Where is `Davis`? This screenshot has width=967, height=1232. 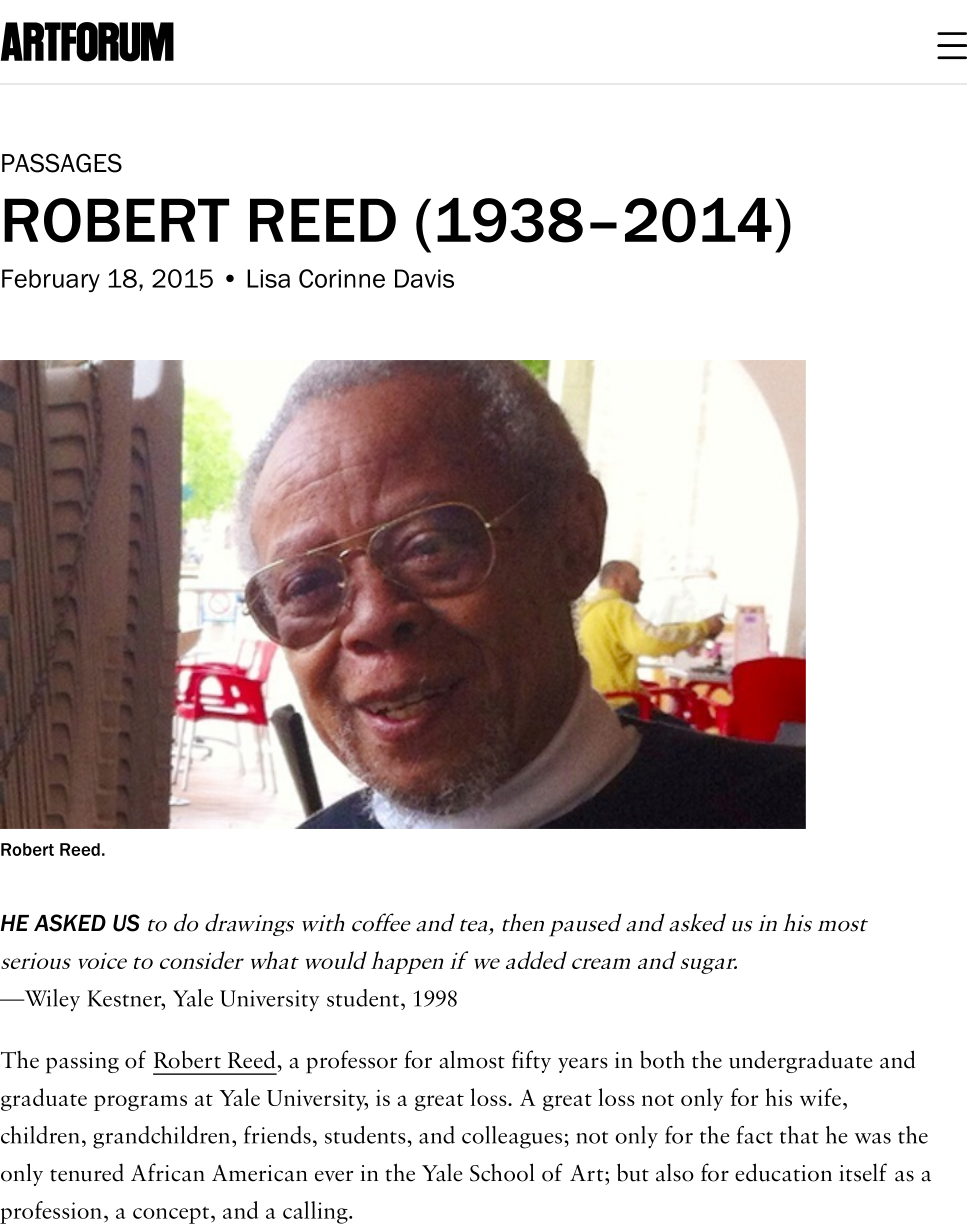 Davis is located at coordinates (424, 278).
